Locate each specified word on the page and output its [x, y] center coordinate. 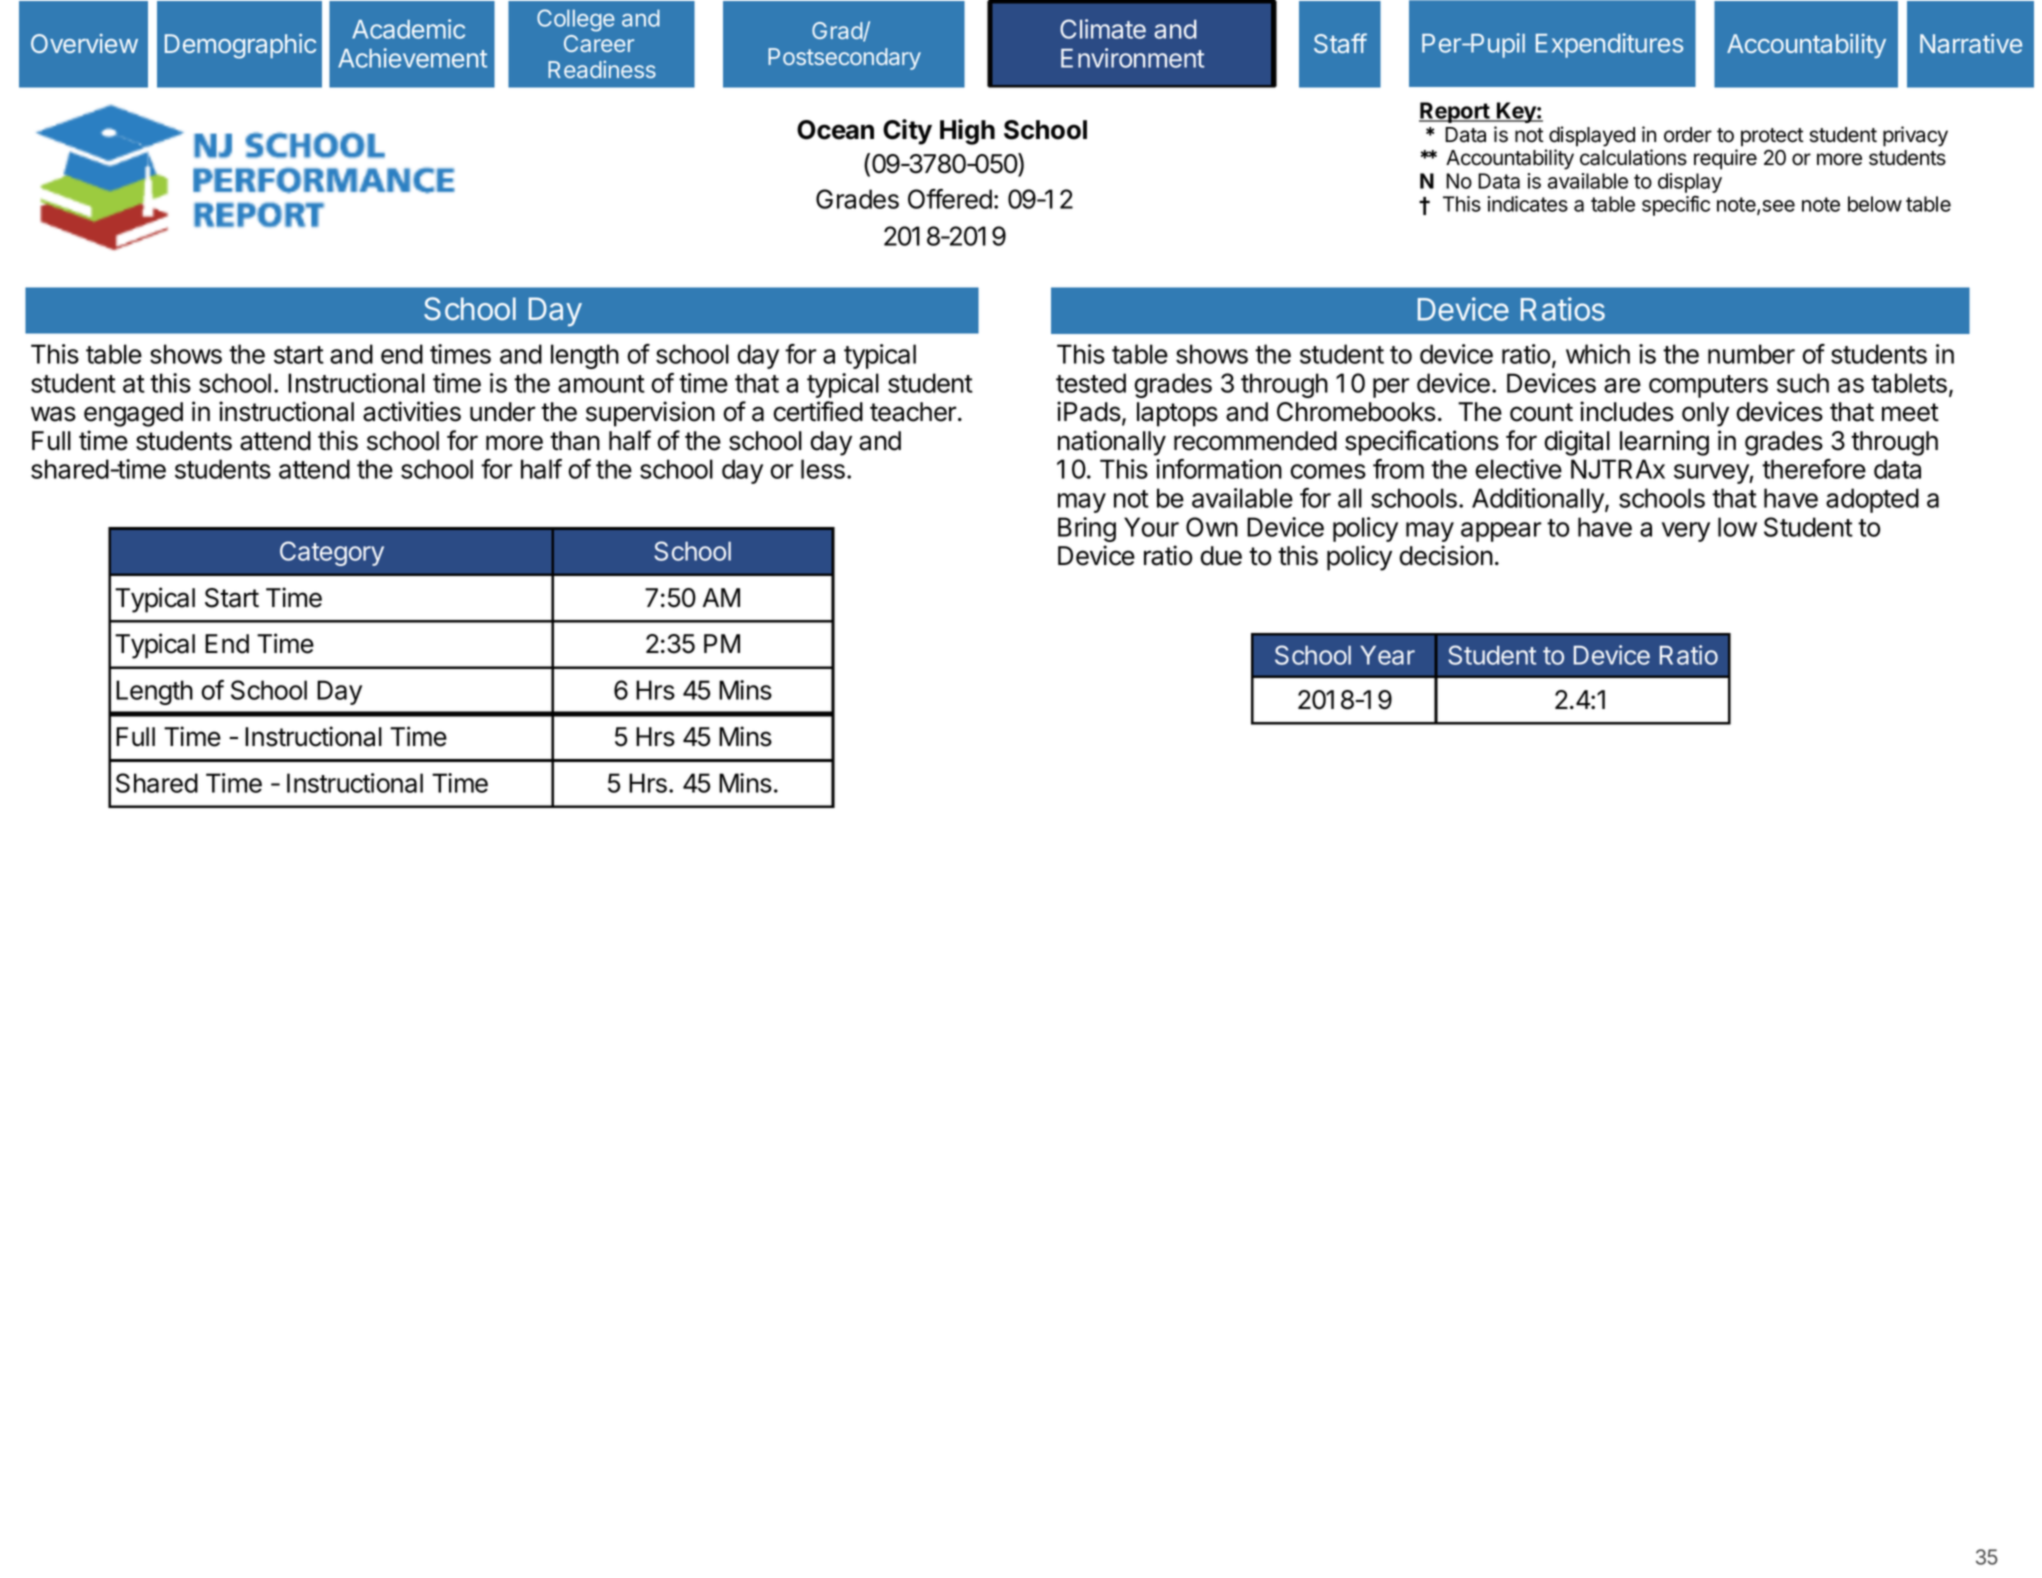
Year [1387, 655]
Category [332, 553]
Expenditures [1609, 45]
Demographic [240, 46]
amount [601, 384]
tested [1091, 383]
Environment [1132, 58]
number [1751, 354]
